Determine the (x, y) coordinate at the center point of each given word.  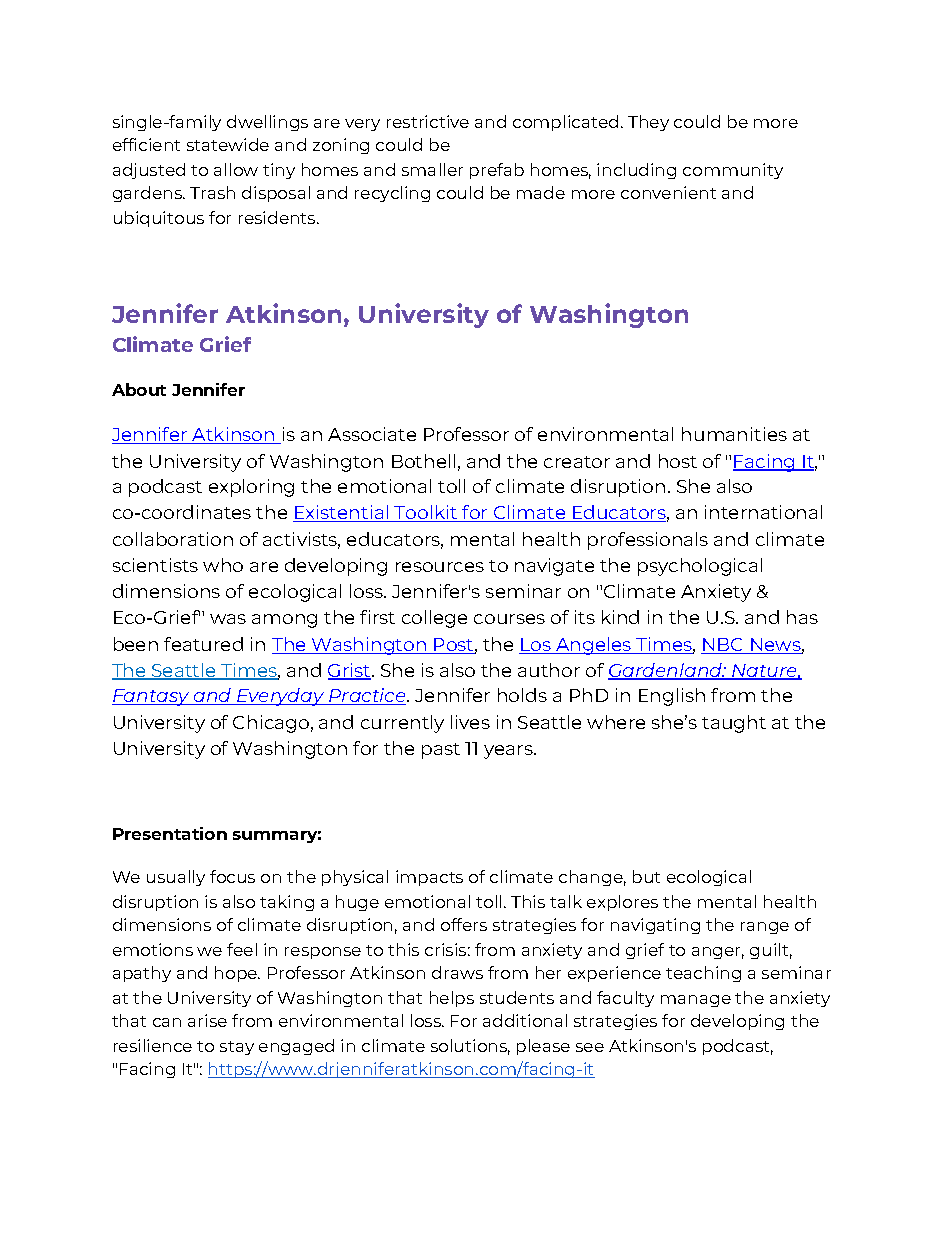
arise (207, 1020)
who (223, 565)
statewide (228, 144)
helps (452, 999)
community (733, 171)
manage (696, 1001)
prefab (497, 171)
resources (440, 567)
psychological (700, 567)
